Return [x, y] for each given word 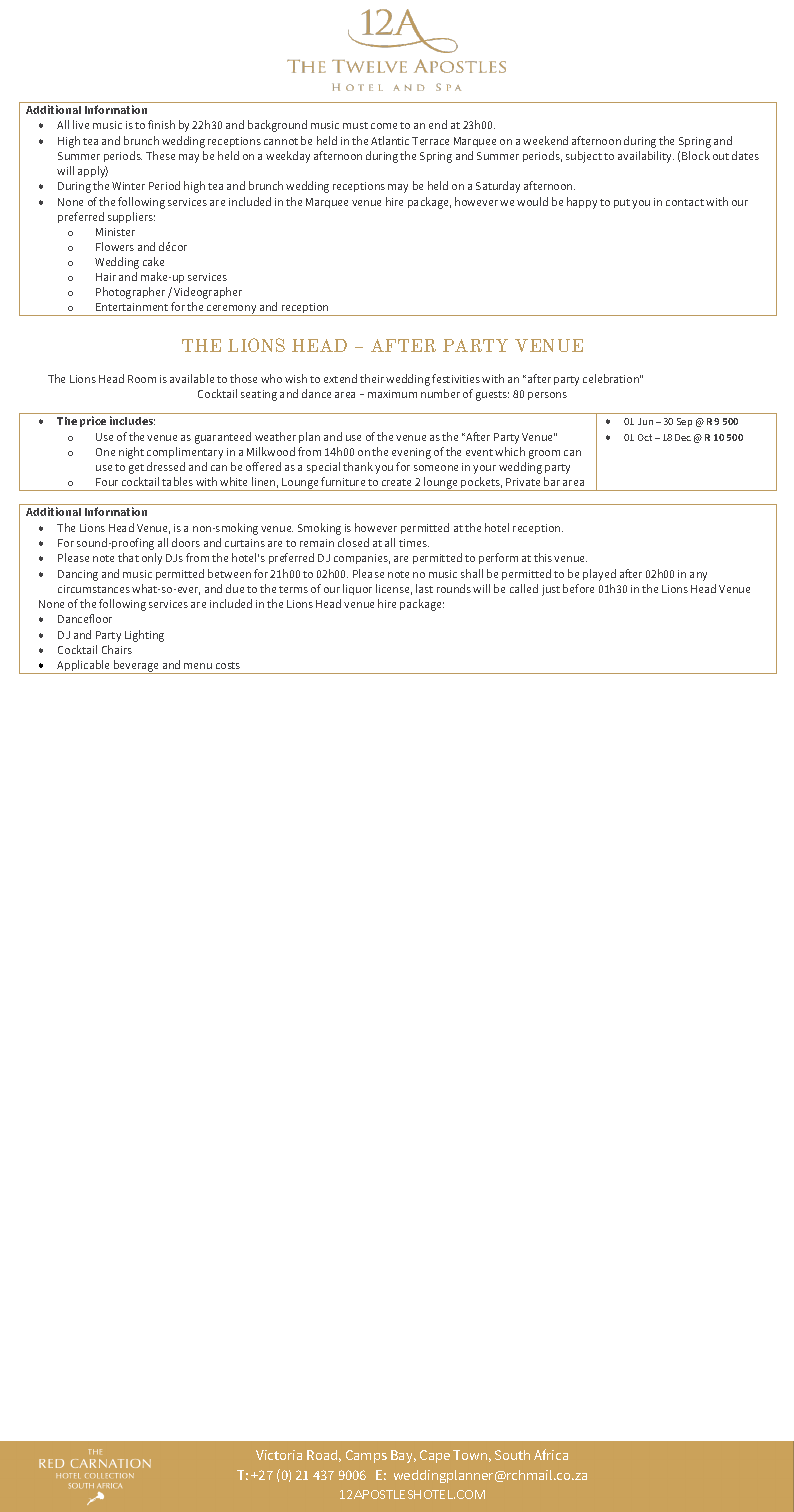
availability [646, 157]
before [578, 588]
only [152, 559]
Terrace [430, 141]
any [698, 576]
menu [198, 666]
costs [228, 665]
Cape [435, 1456]
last [424, 588]
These [160, 155]
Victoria [279, 1455]
